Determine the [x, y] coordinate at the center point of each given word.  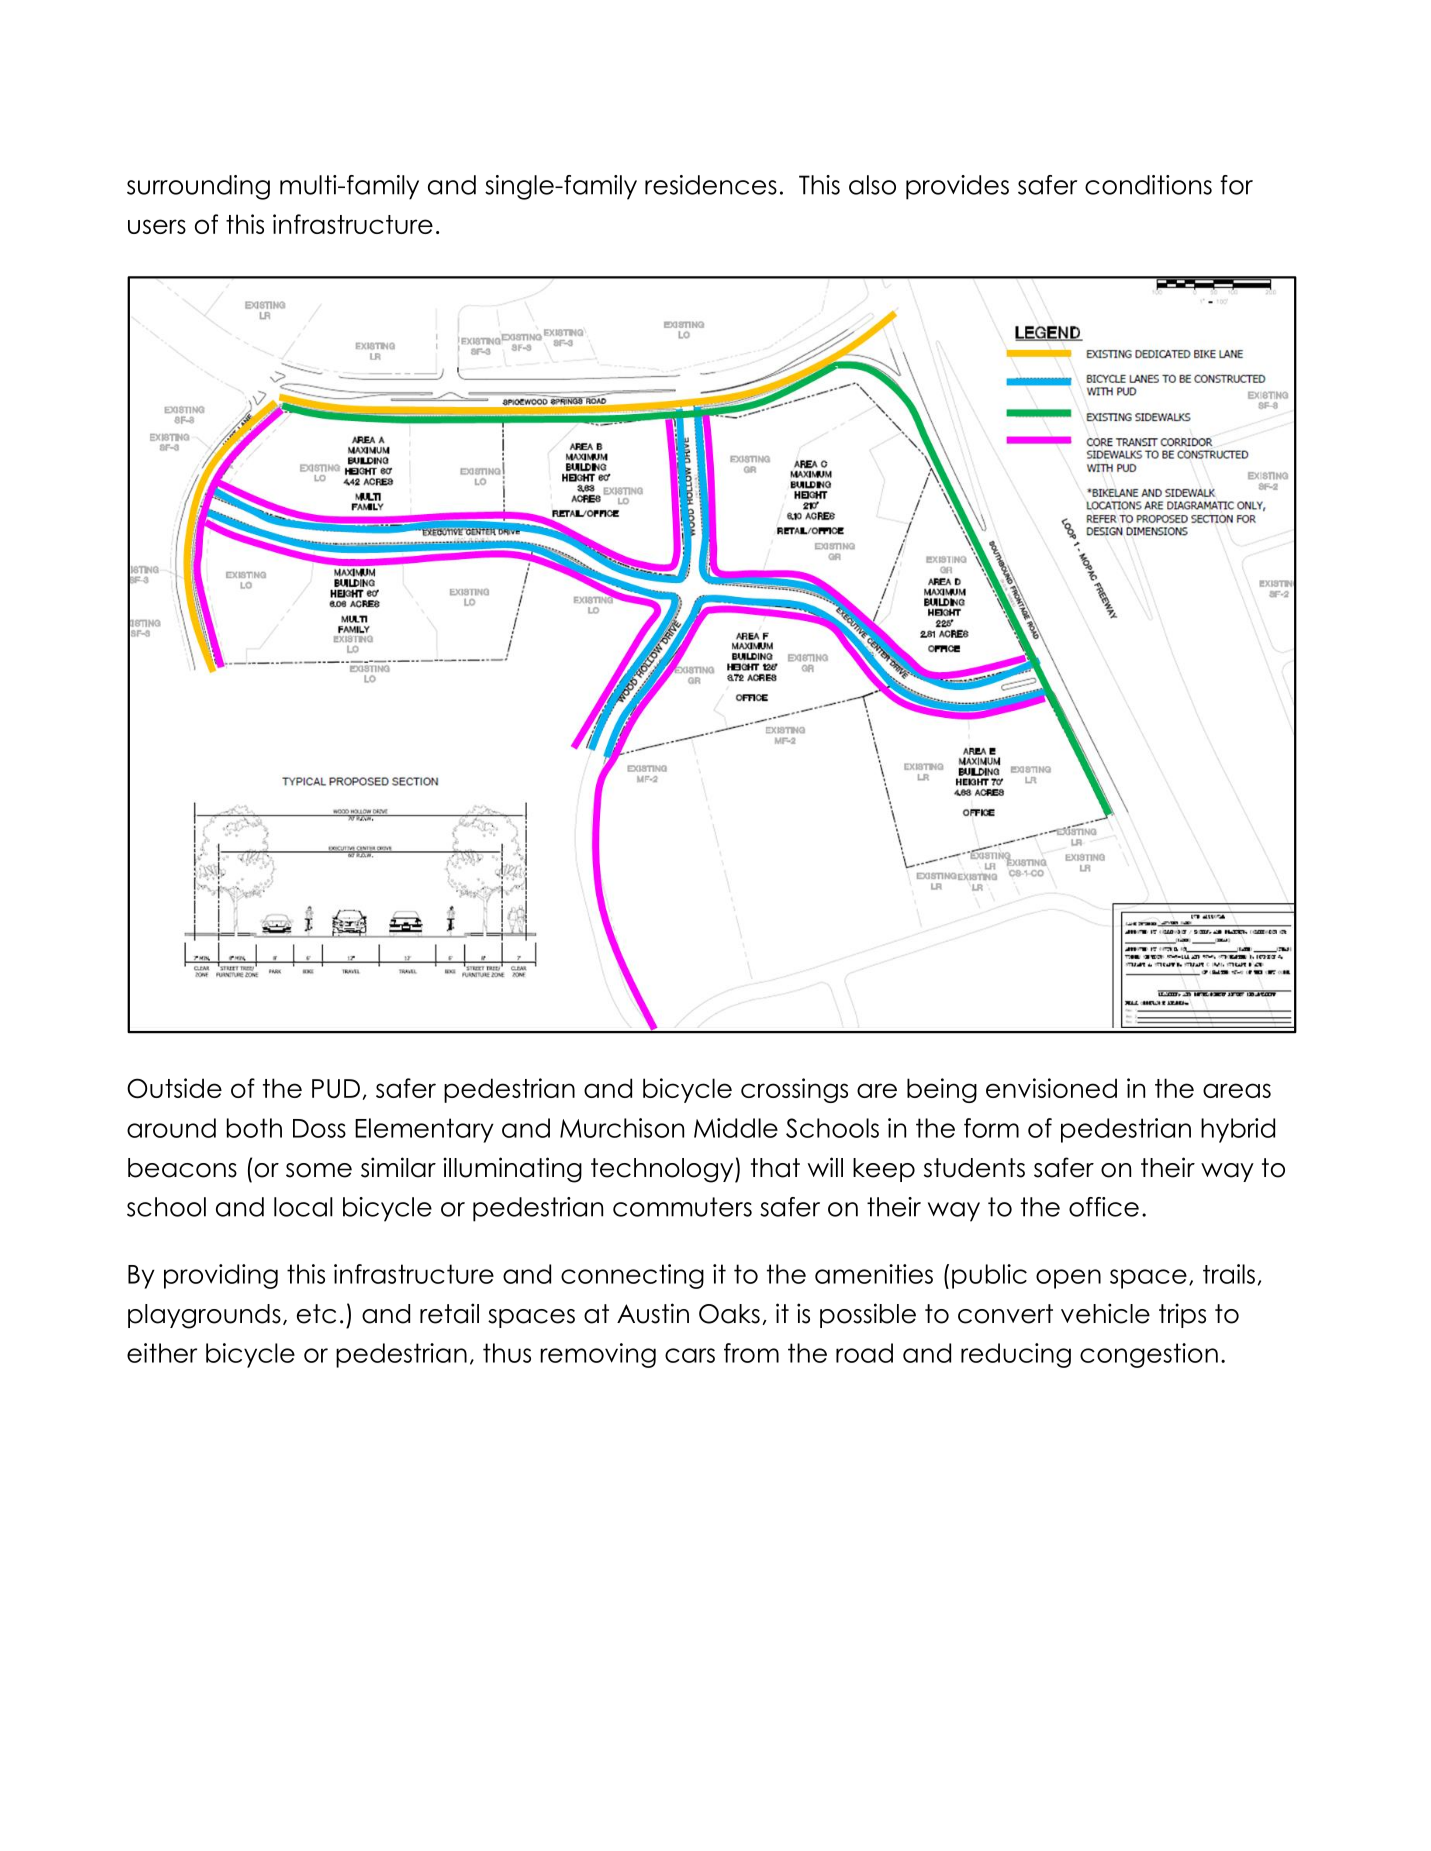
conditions [1148, 185]
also [872, 185]
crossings [794, 1090]
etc [316, 1314]
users [157, 226]
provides [957, 187]
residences [711, 185]
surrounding [198, 187]
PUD [336, 1089]
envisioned [1051, 1088]
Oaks [729, 1314]
